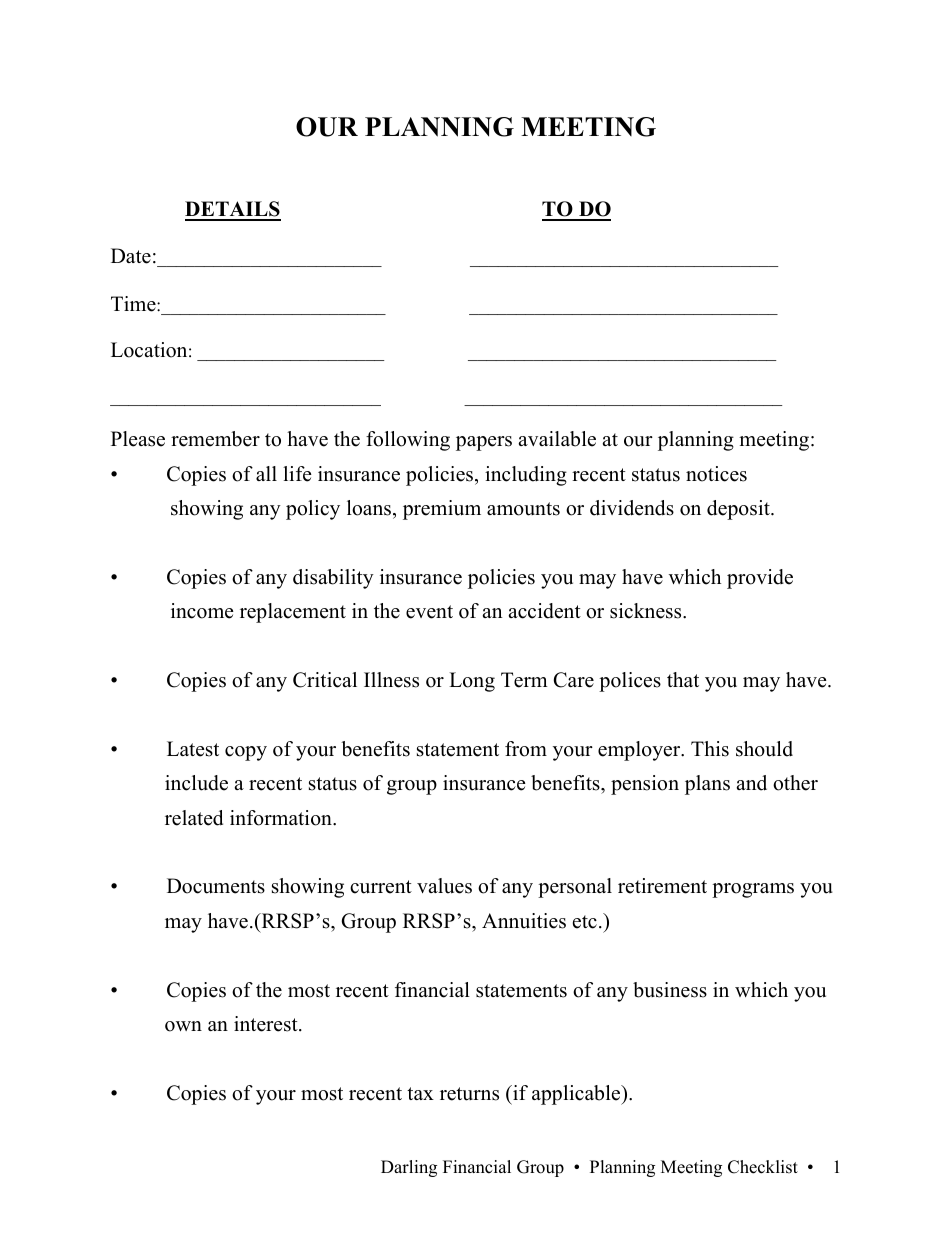 This document has height=1233, width=952. What do you see at coordinates (183, 1026) in the document?
I see `own` at bounding box center [183, 1026].
